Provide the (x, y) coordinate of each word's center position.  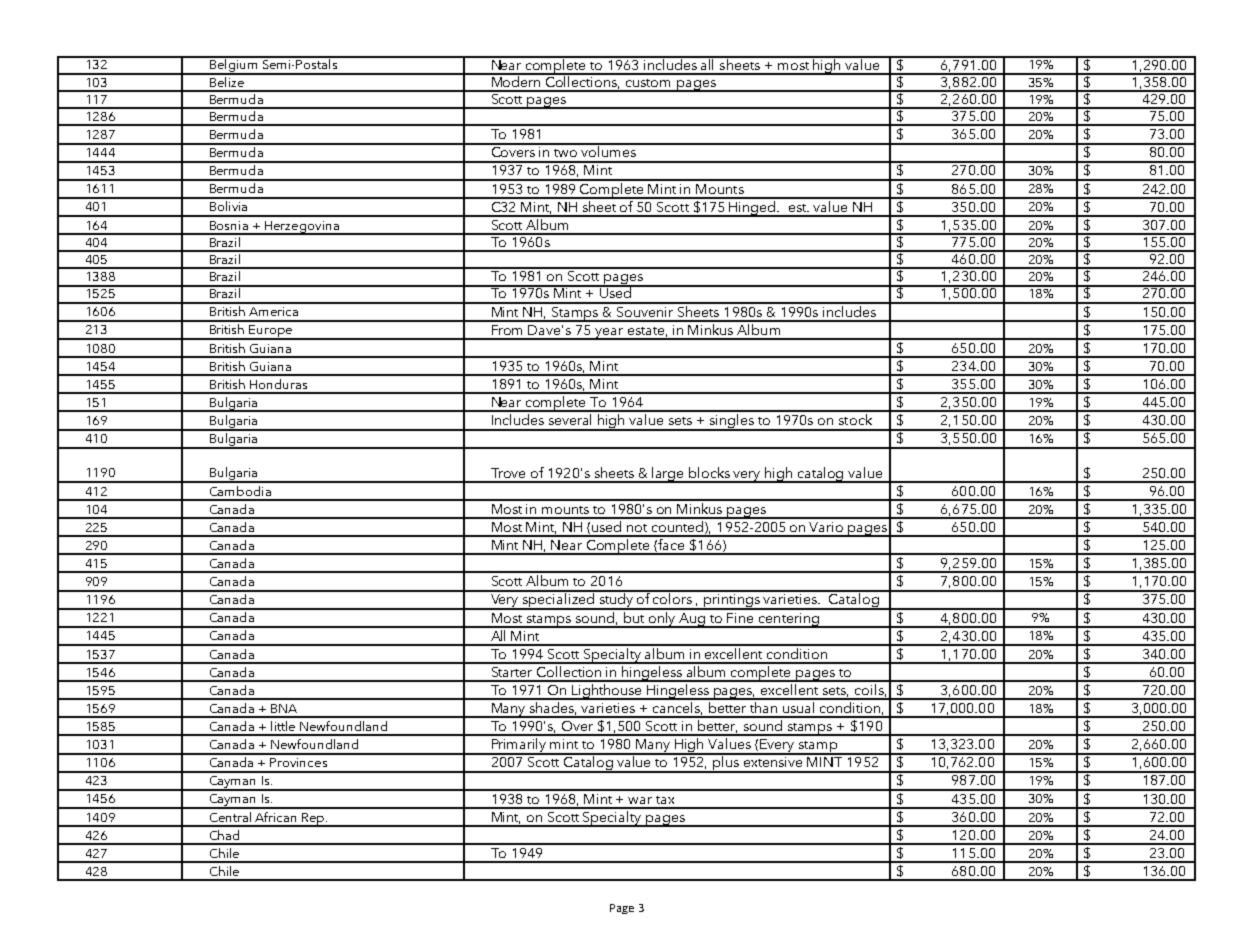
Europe (271, 332)
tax (665, 800)
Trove (508, 473)
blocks (709, 472)
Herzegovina (302, 228)
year (609, 334)
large (669, 475)
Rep (313, 820)
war (640, 800)
